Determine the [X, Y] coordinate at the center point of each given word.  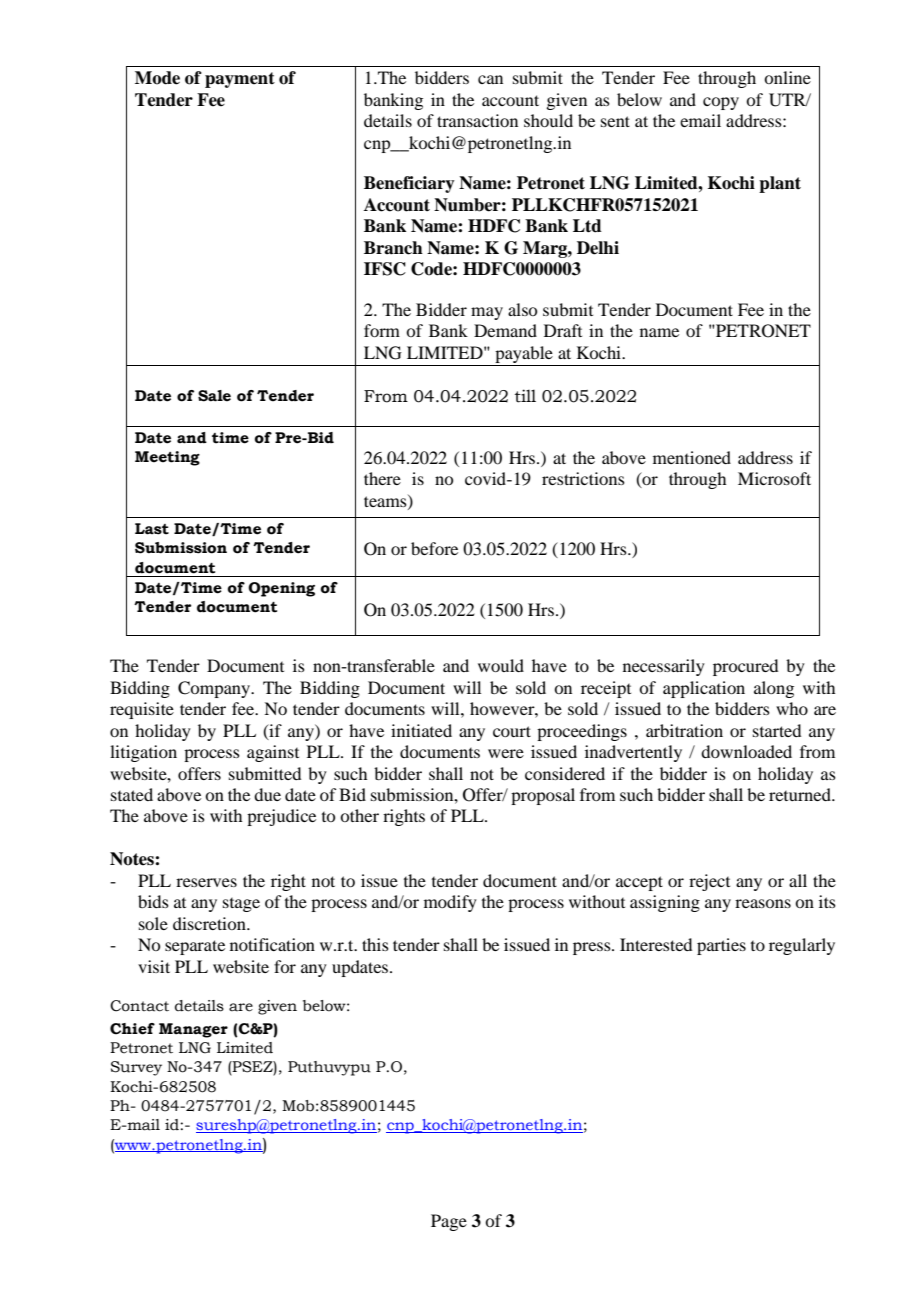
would [501, 665]
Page [449, 1222]
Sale [214, 396]
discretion [210, 923]
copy [721, 103]
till [525, 396]
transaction [477, 120]
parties [721, 946]
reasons [763, 903]
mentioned [692, 457]
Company [215, 689]
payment [240, 80]
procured [745, 667]
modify [450, 903]
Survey [136, 1068]
